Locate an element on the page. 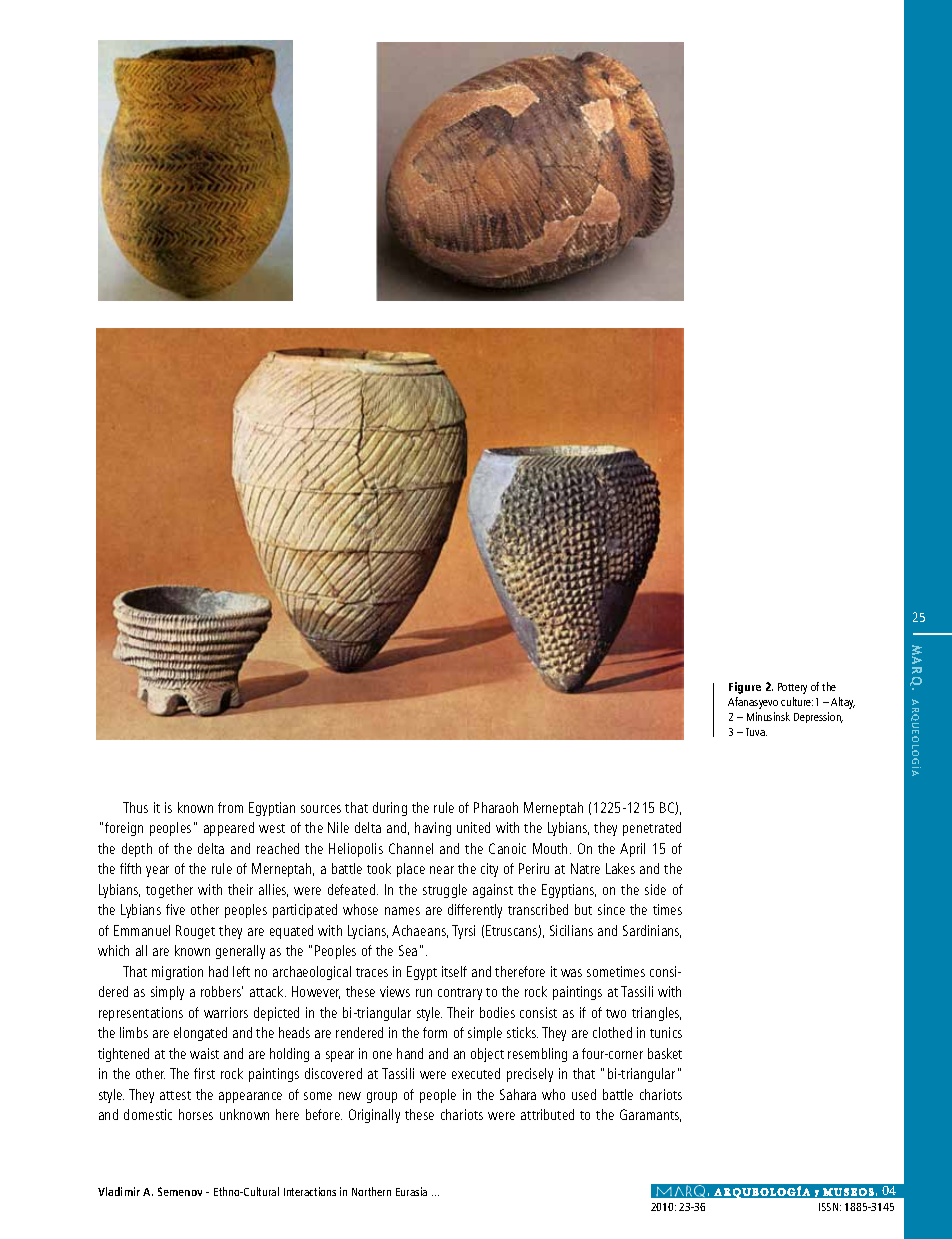 The width and height of the page is (952, 1239). Sea is located at coordinates (408, 950).
